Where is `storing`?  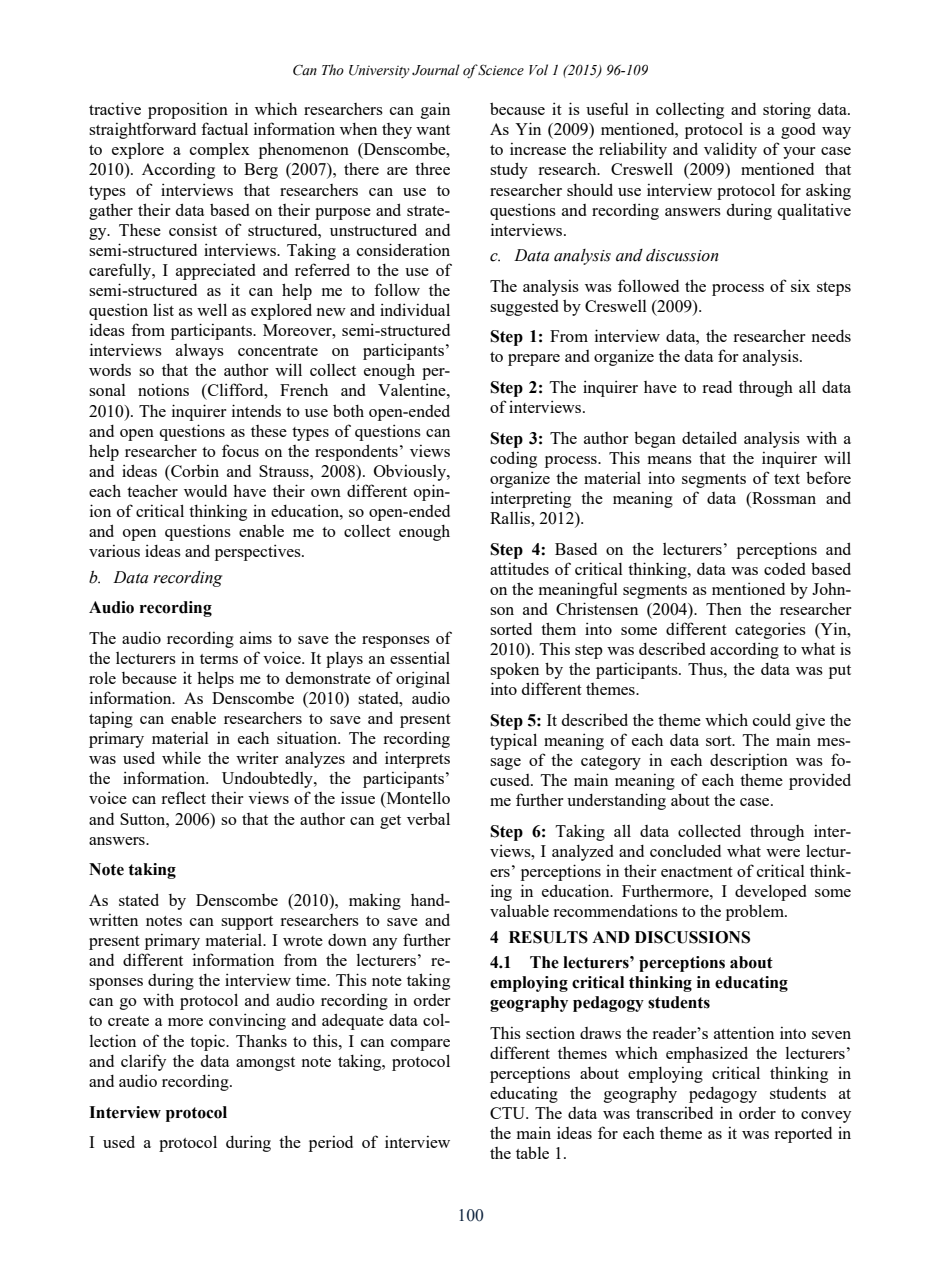 storing is located at coordinates (787, 110).
